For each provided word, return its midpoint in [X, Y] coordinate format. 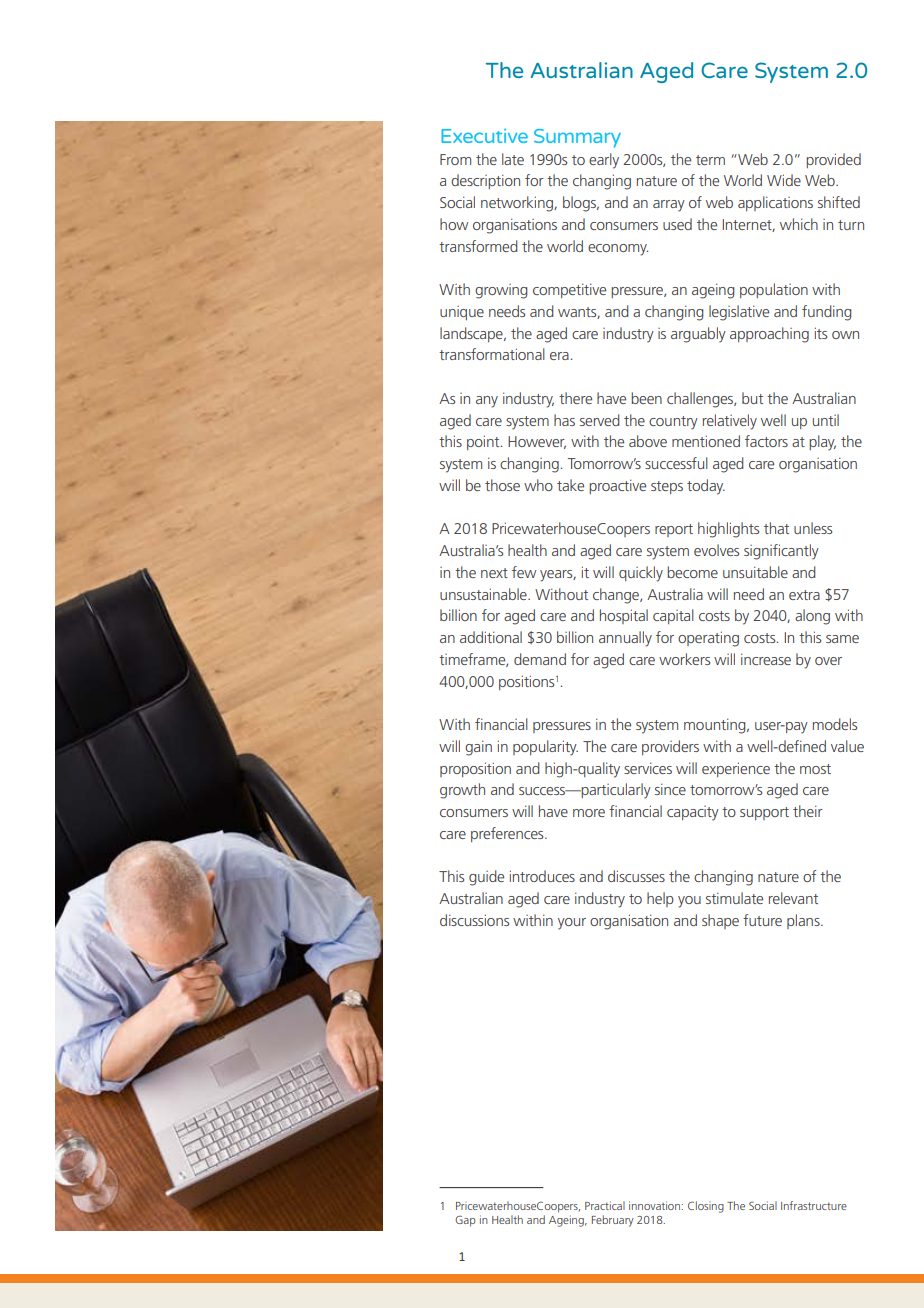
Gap [465, 1221]
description [485, 181]
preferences [508, 834]
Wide [784, 180]
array [669, 206]
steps [667, 487]
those [502, 485]
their [808, 811]
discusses [636, 876]
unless [813, 528]
